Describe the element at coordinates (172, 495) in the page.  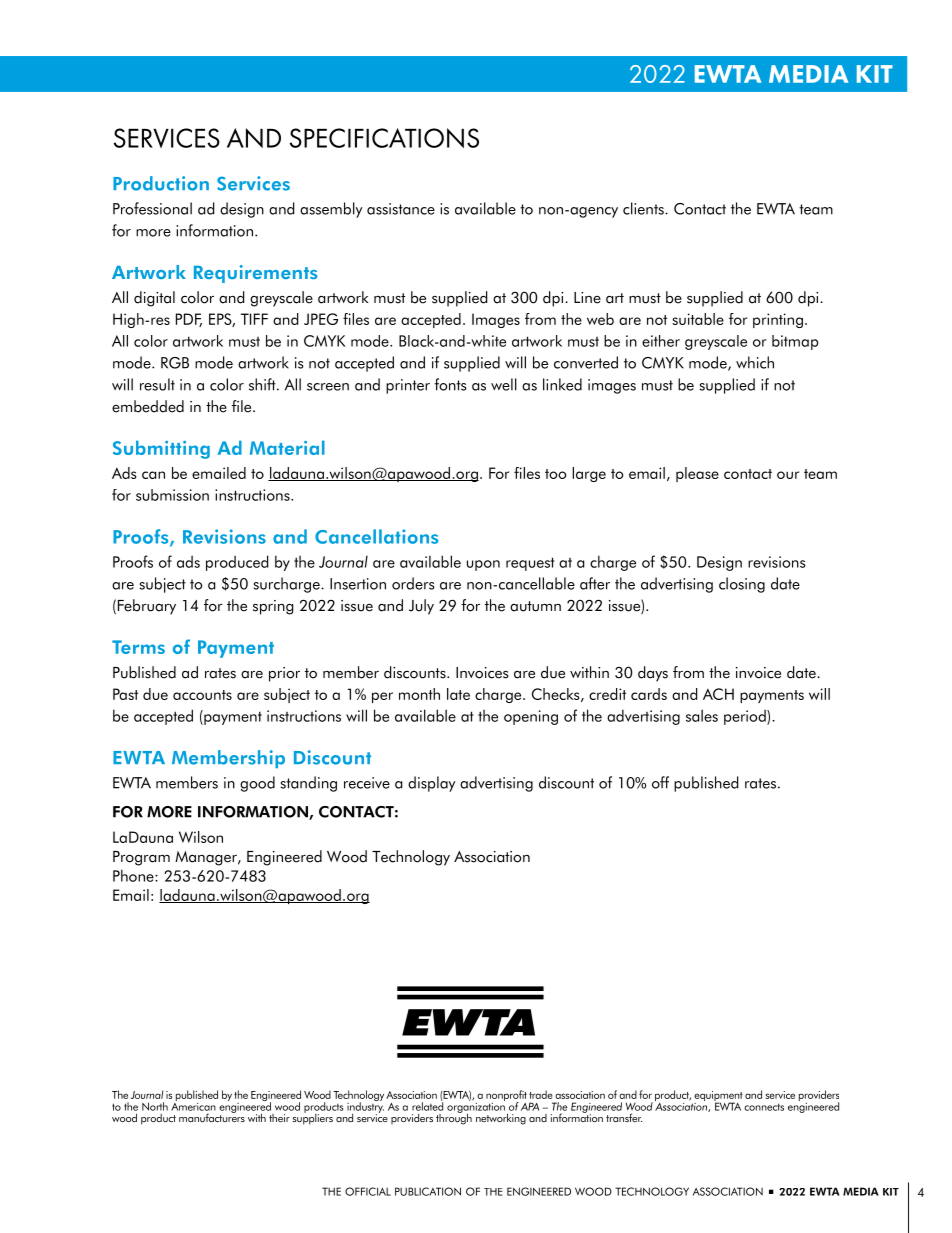
I see `submission` at that location.
